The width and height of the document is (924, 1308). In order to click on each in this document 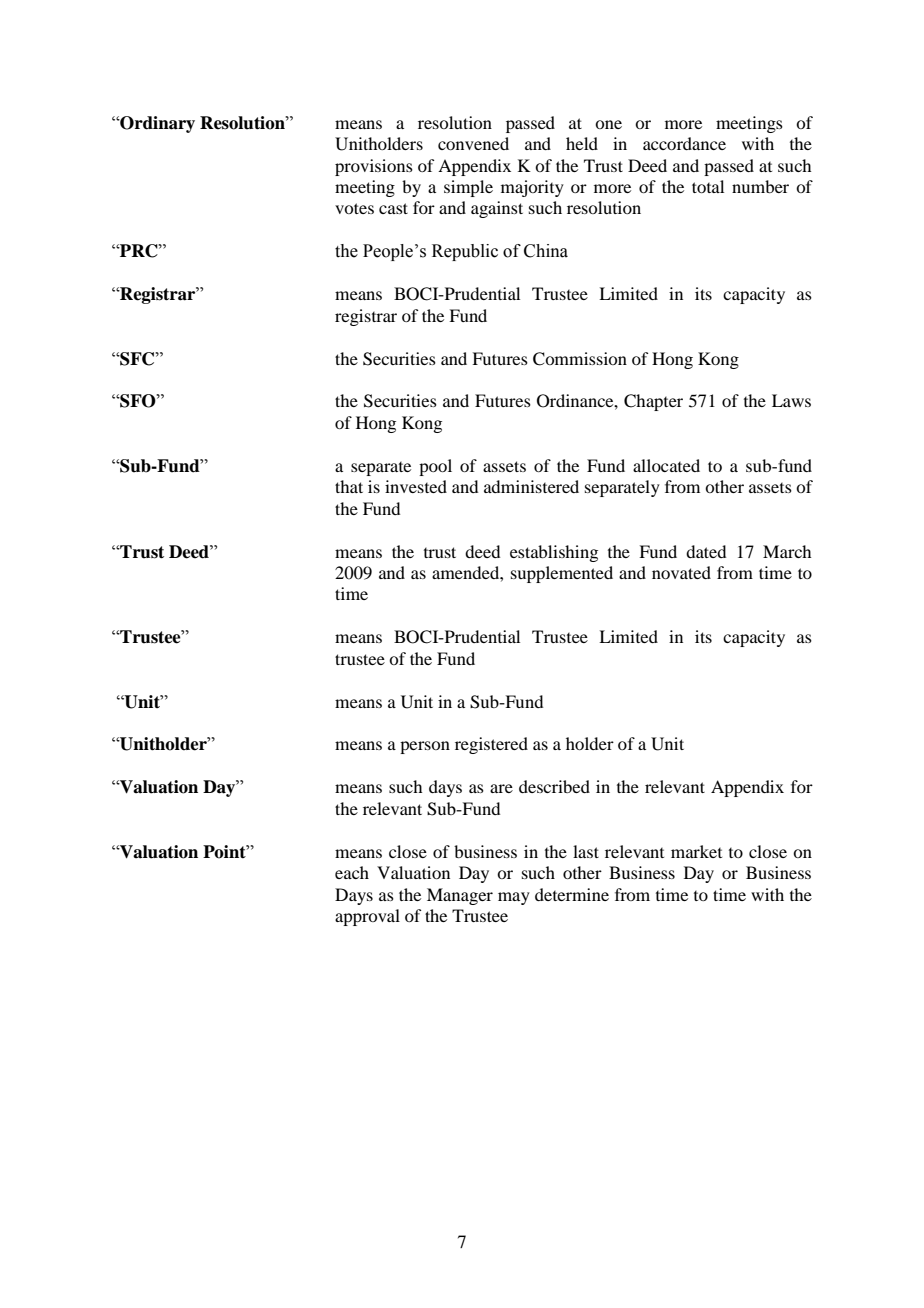, I will do `click(352, 872)`.
